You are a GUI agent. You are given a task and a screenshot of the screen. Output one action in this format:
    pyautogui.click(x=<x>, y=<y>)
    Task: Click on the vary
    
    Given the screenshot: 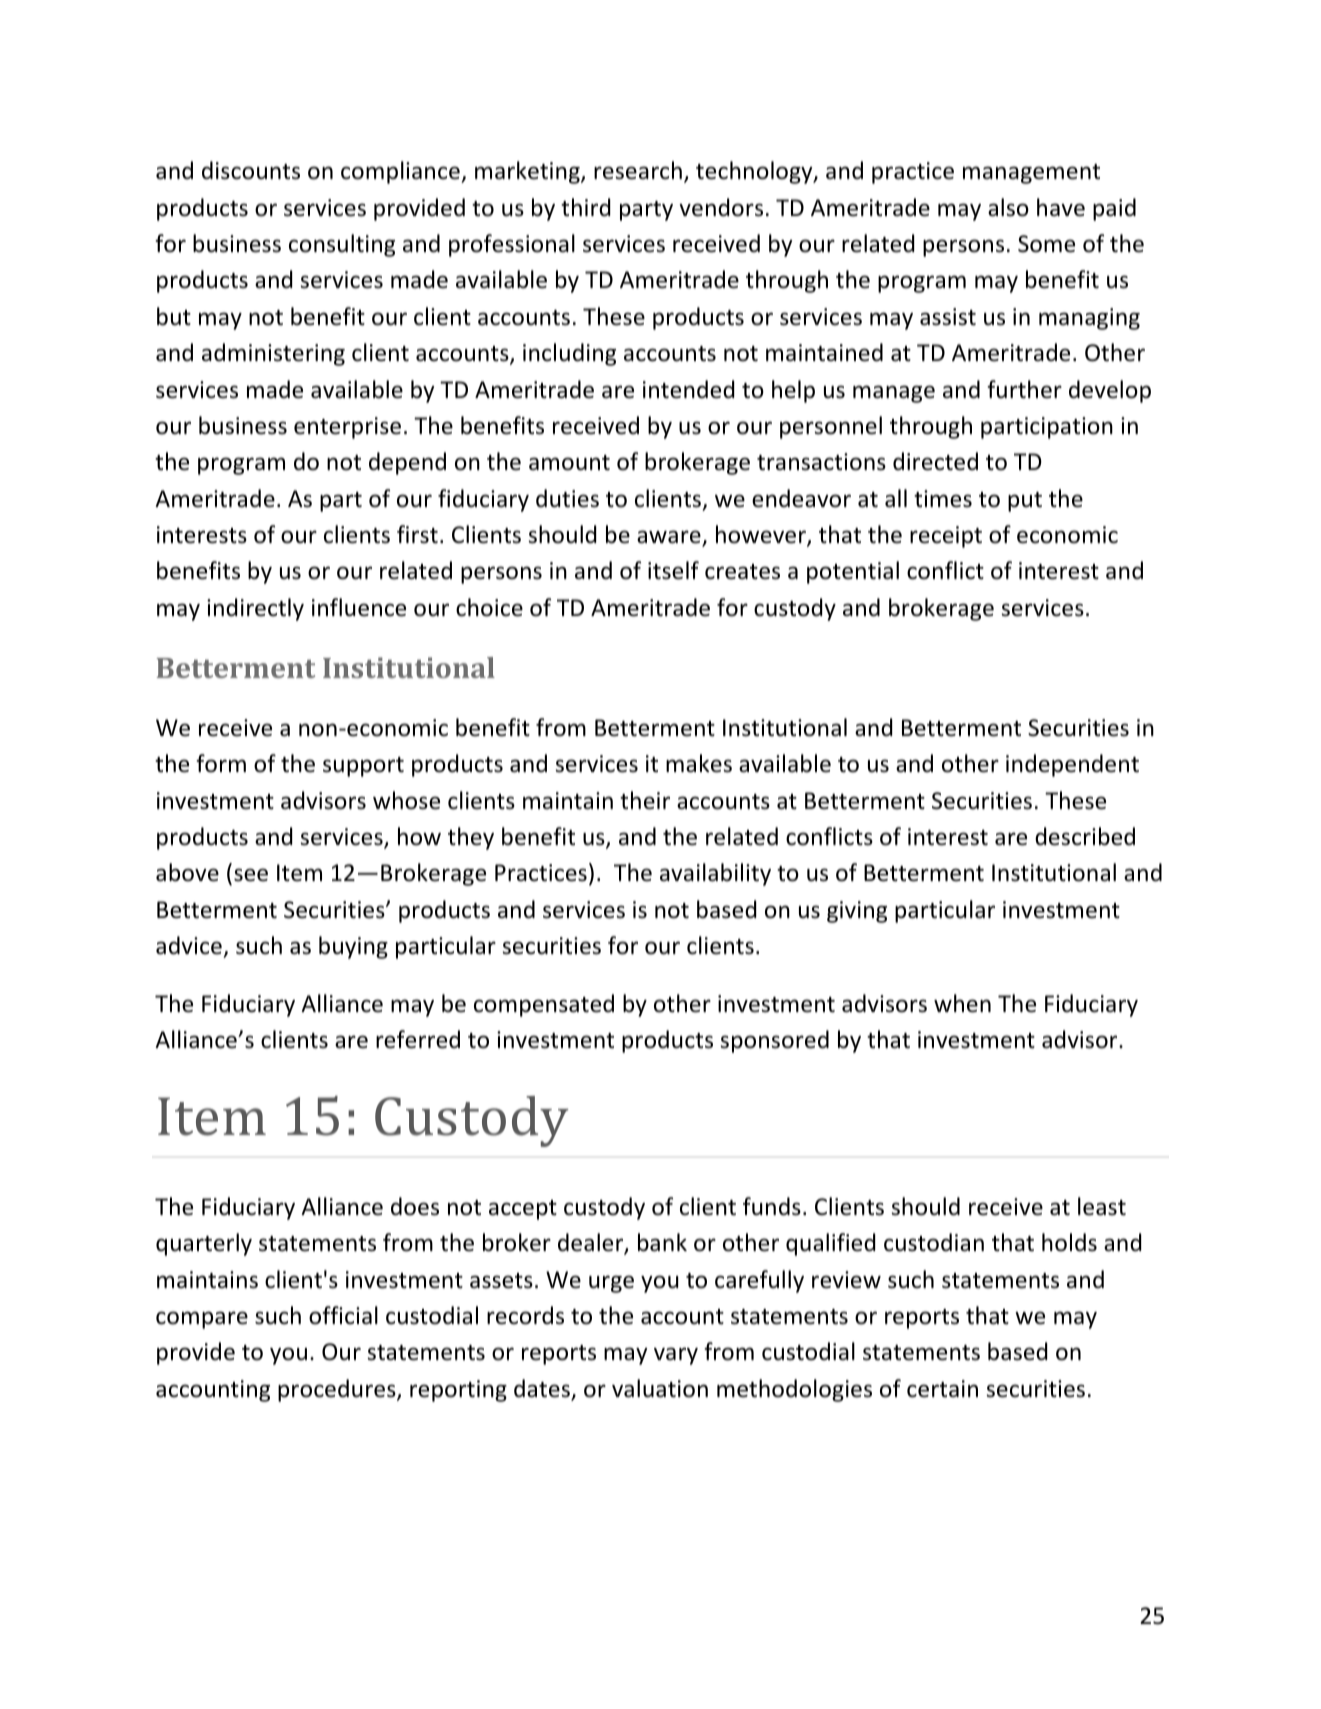 What is the action you would take?
    pyautogui.click(x=676, y=1356)
